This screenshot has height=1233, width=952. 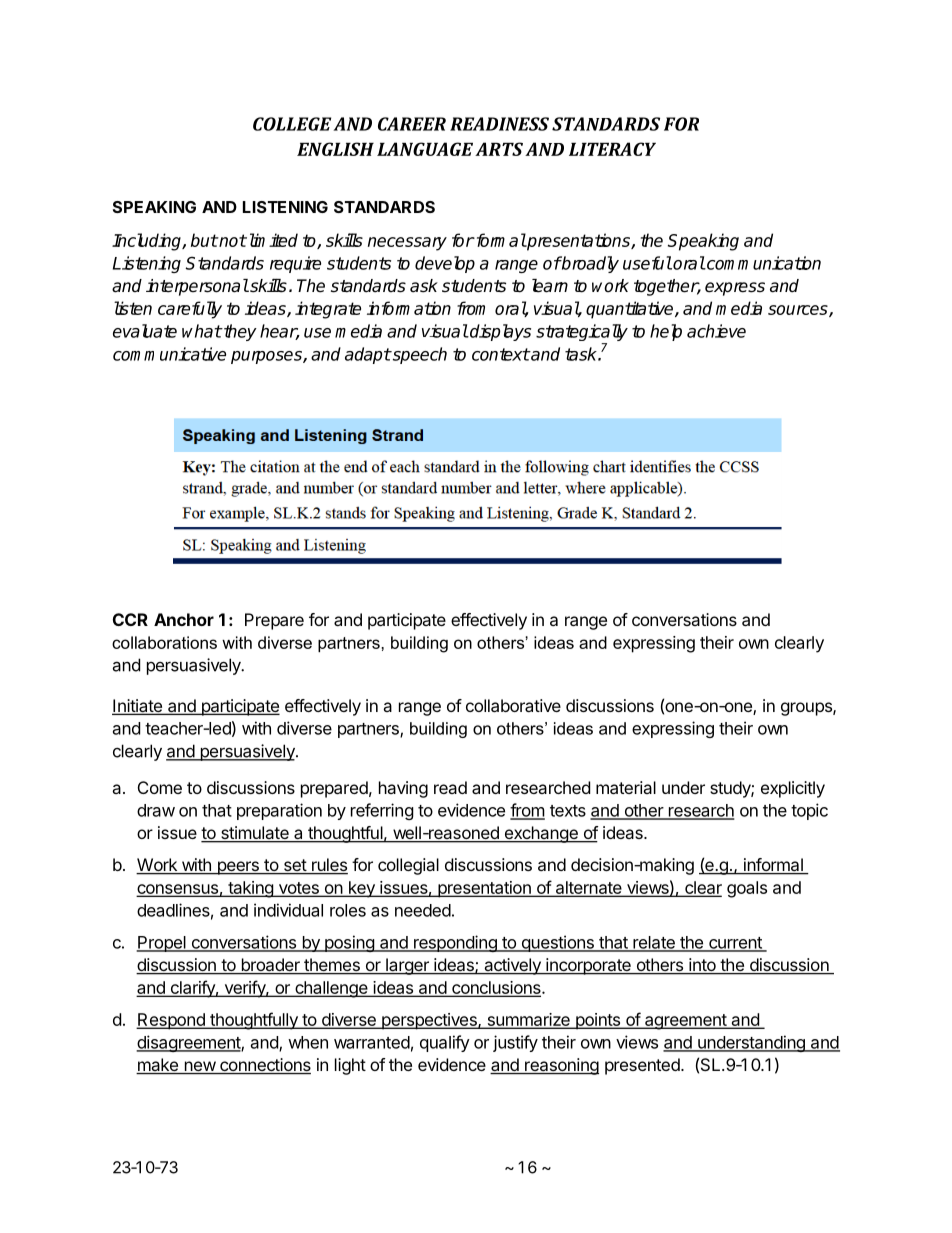 I want to click on explicitly, so click(x=793, y=789).
